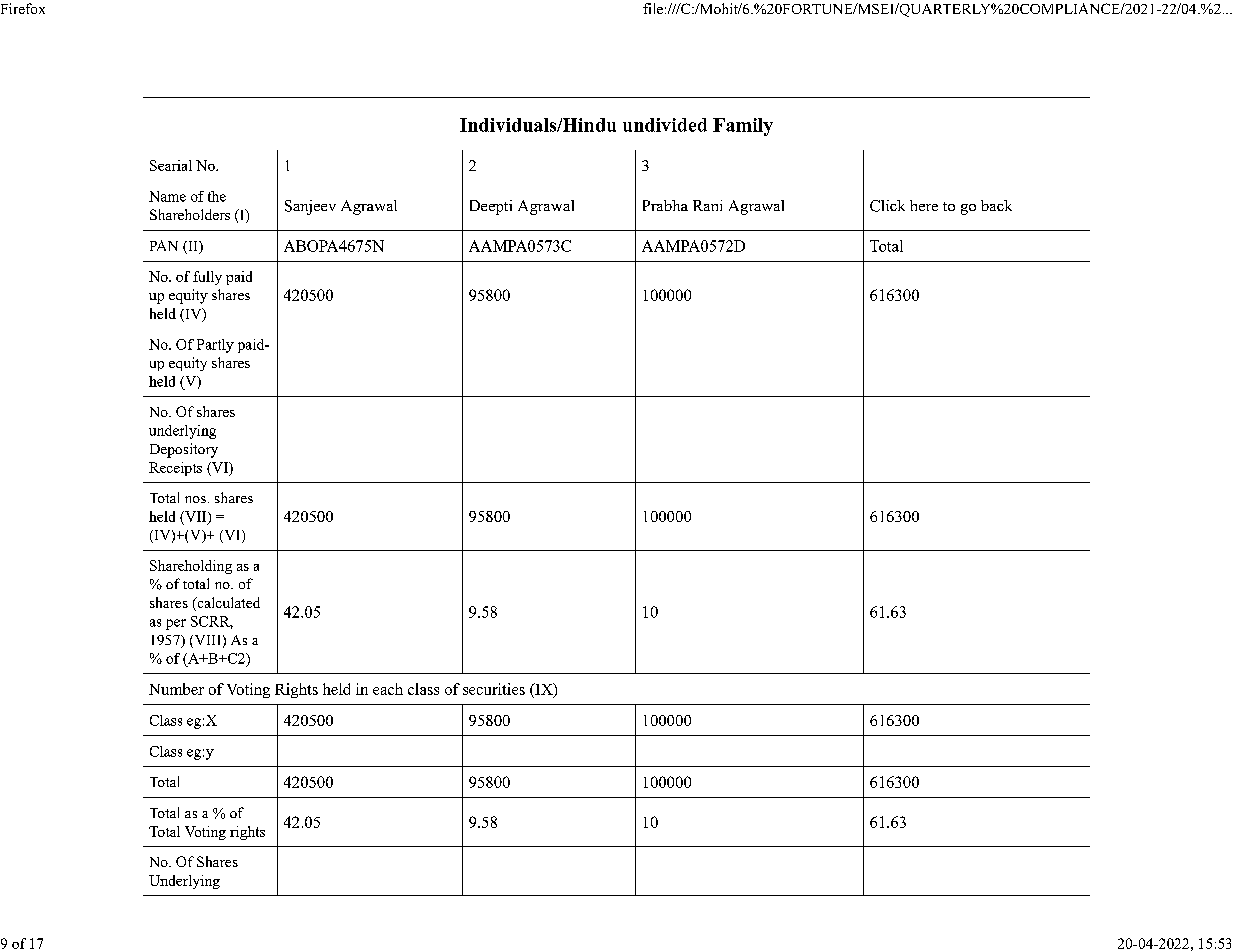 The height and width of the screenshot is (952, 1233). What do you see at coordinates (310, 207) in the screenshot?
I see `Sanjeev` at bounding box center [310, 207].
